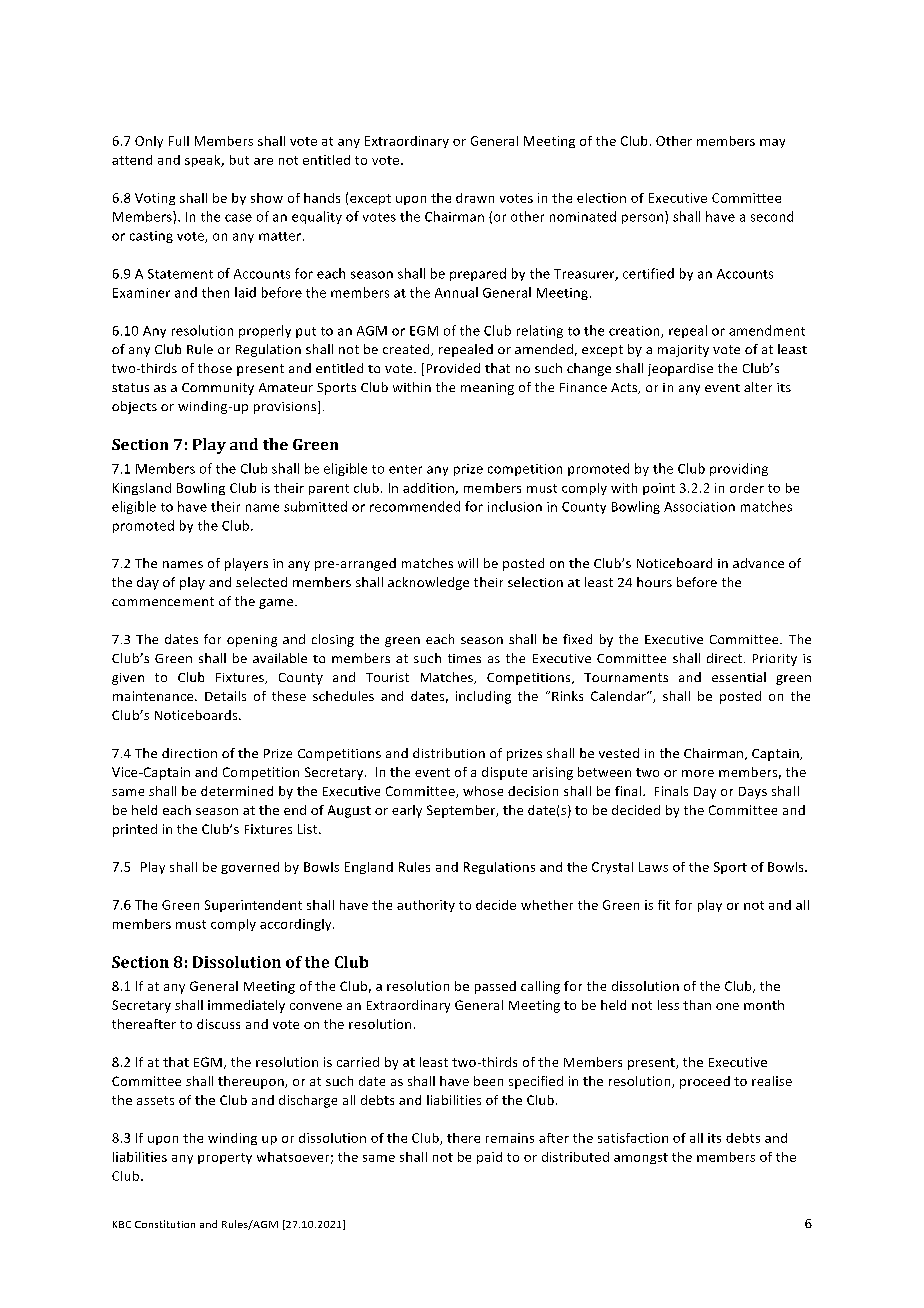 The height and width of the screenshot is (1308, 924). Describe the element at coordinates (253, 906) in the screenshot. I see `Superintendent` at that location.
